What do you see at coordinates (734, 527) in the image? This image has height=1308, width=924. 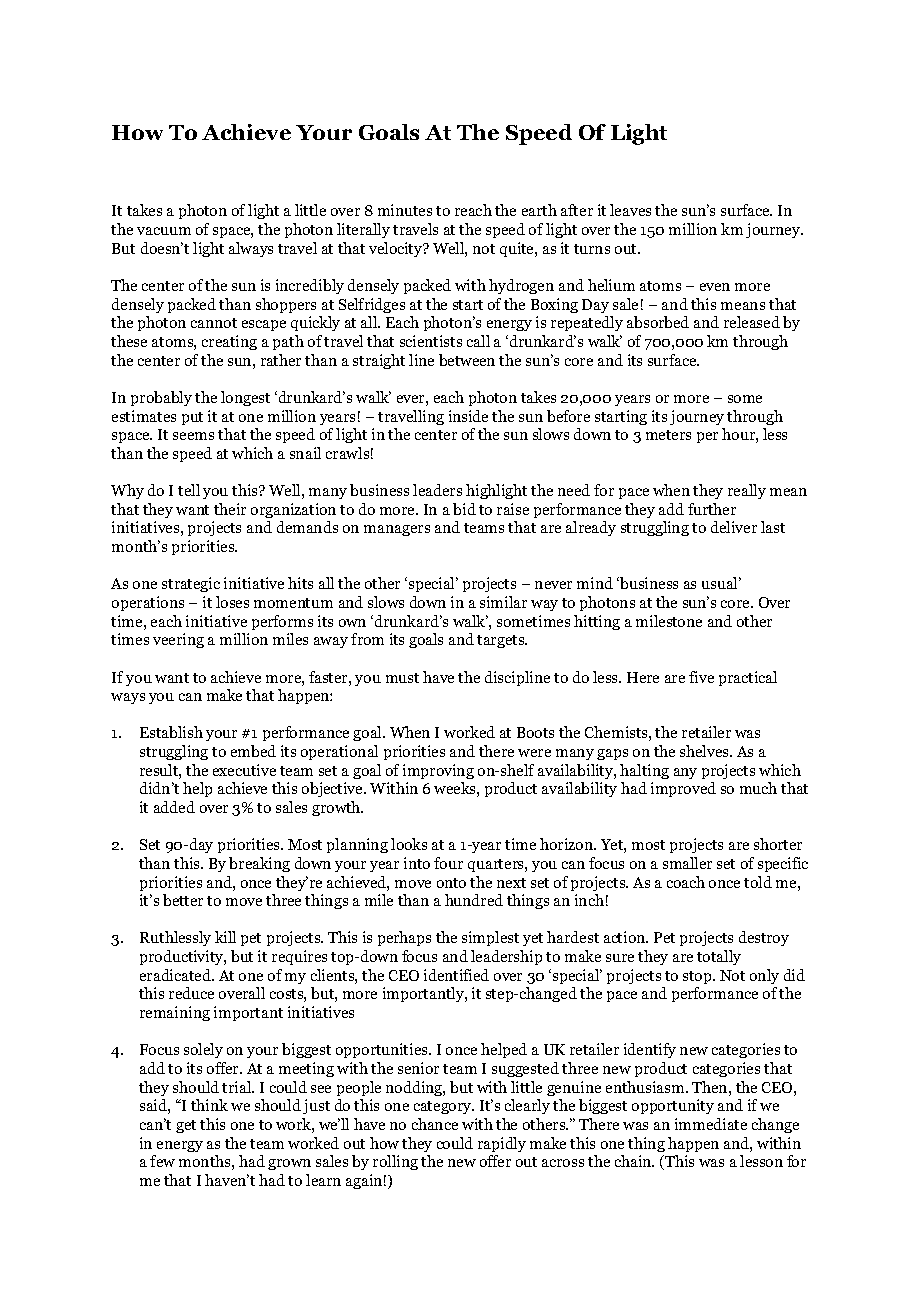 I see `deliver` at bounding box center [734, 527].
